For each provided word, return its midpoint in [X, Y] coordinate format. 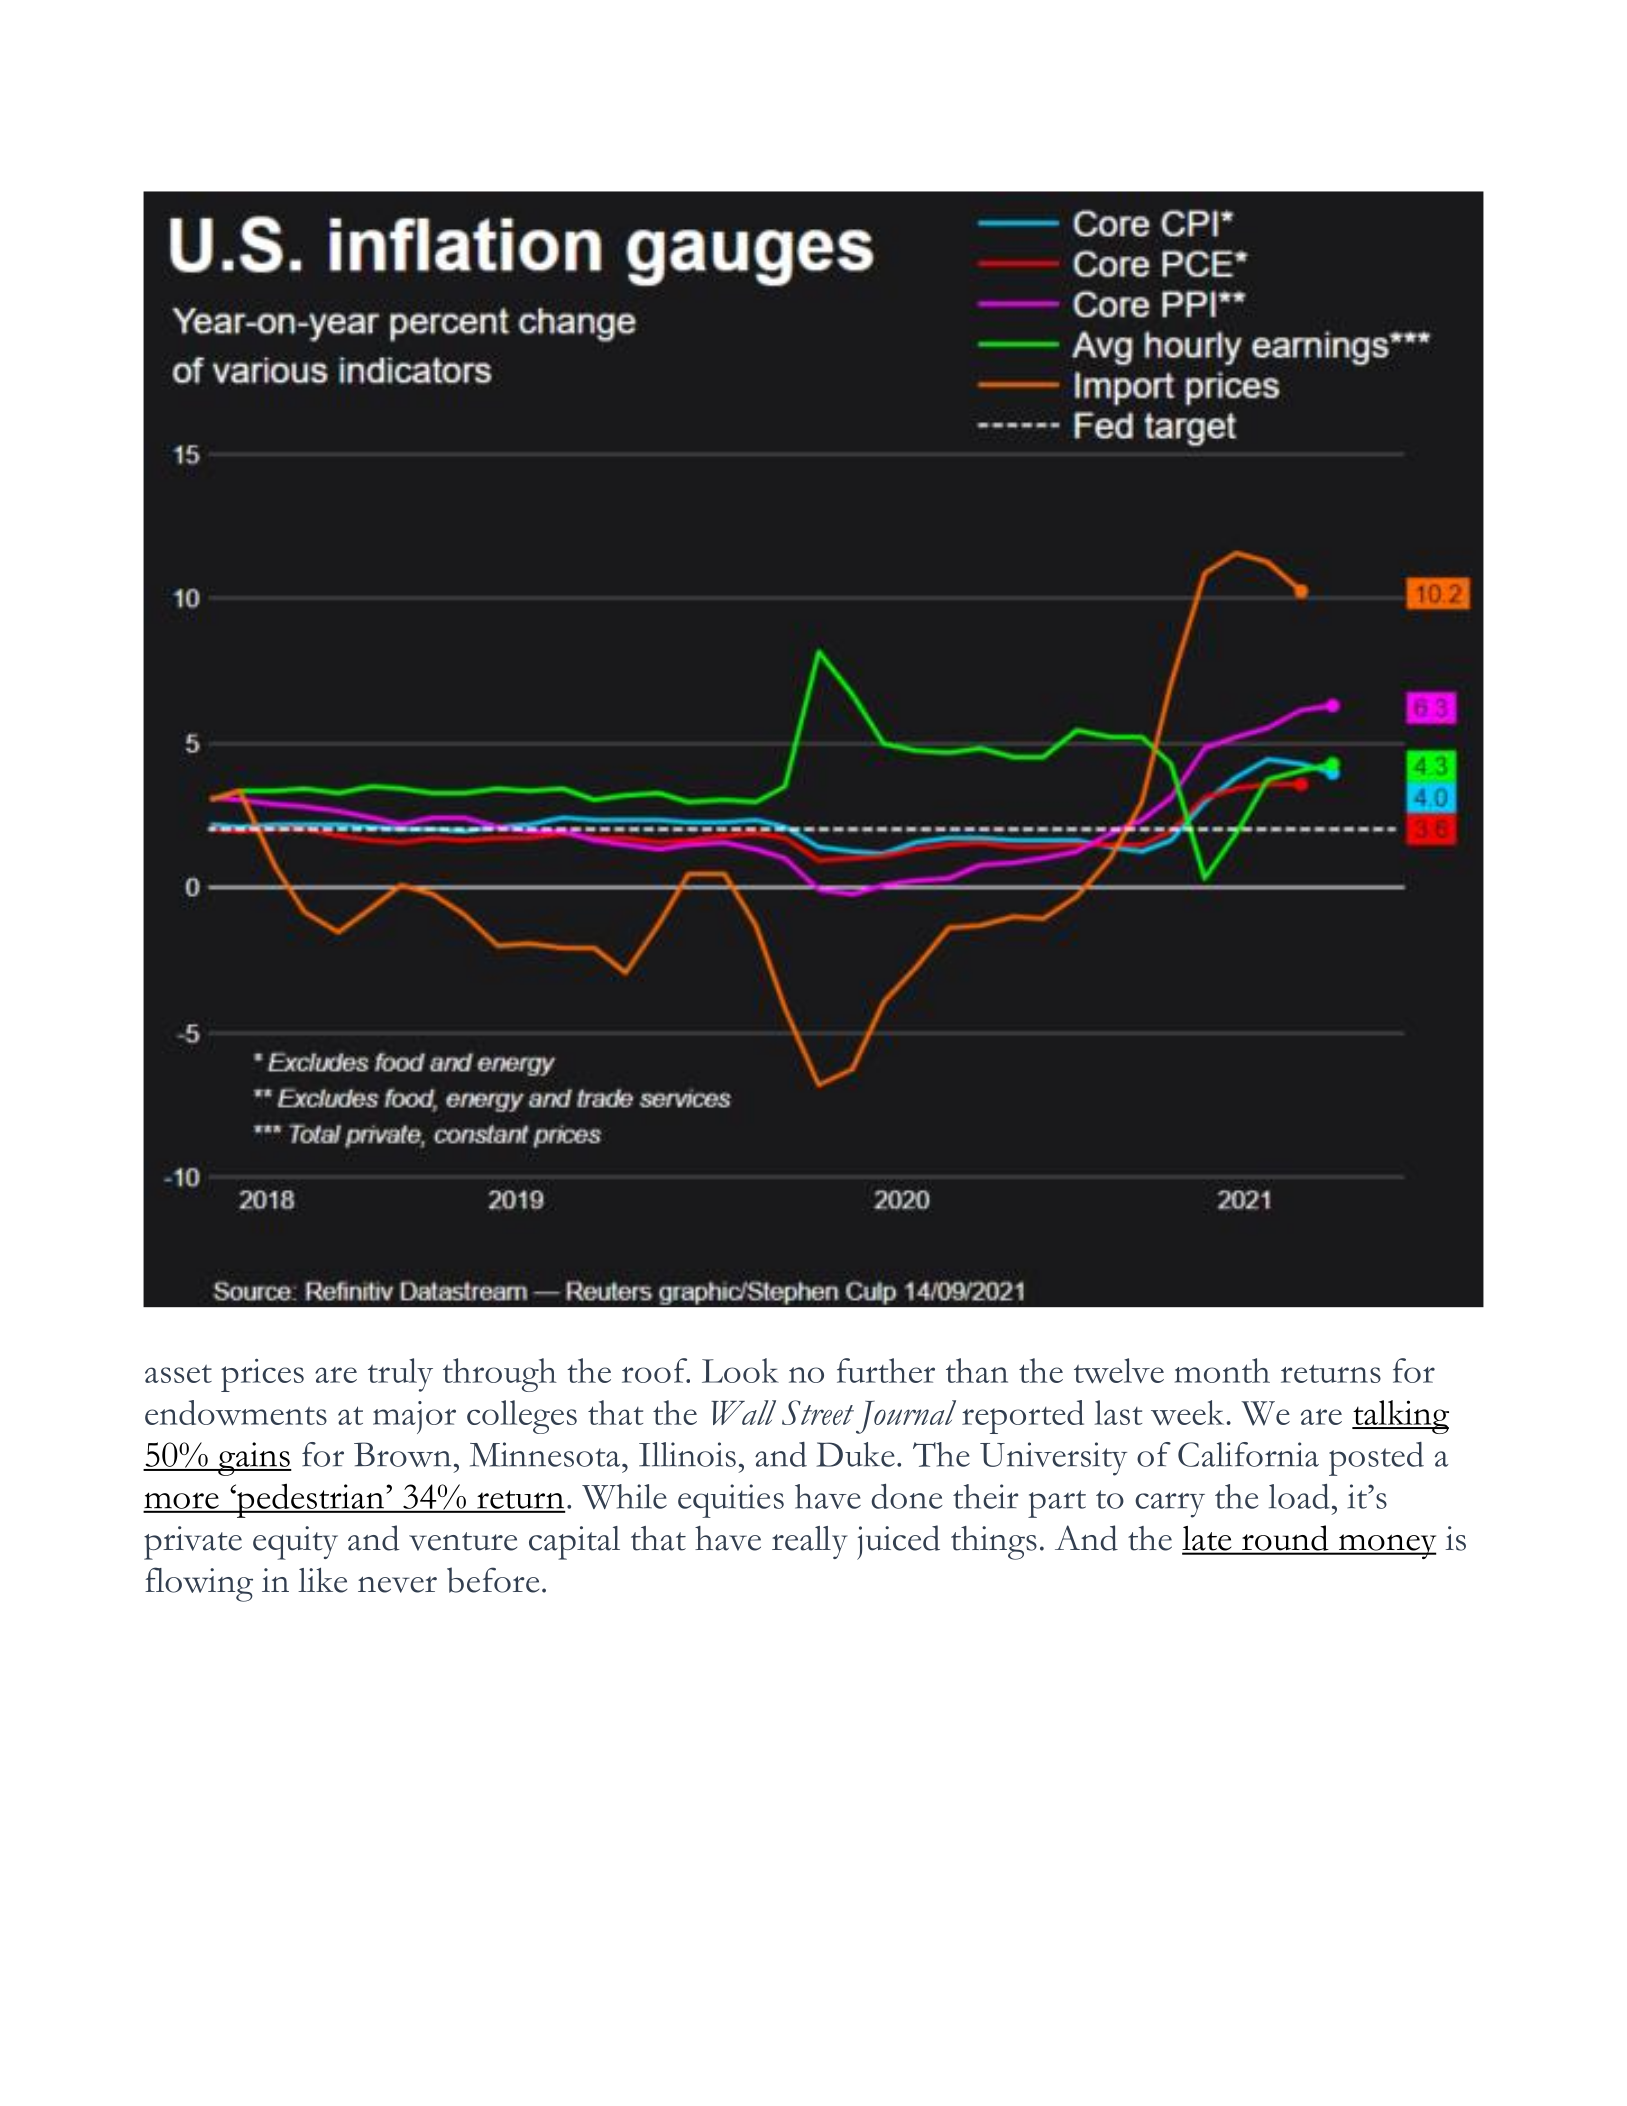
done [907, 1496]
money [1386, 1546]
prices [262, 1375]
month [1222, 1370]
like [322, 1580]
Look [740, 1370]
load [1299, 1496]
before [493, 1580]
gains [254, 1459]
